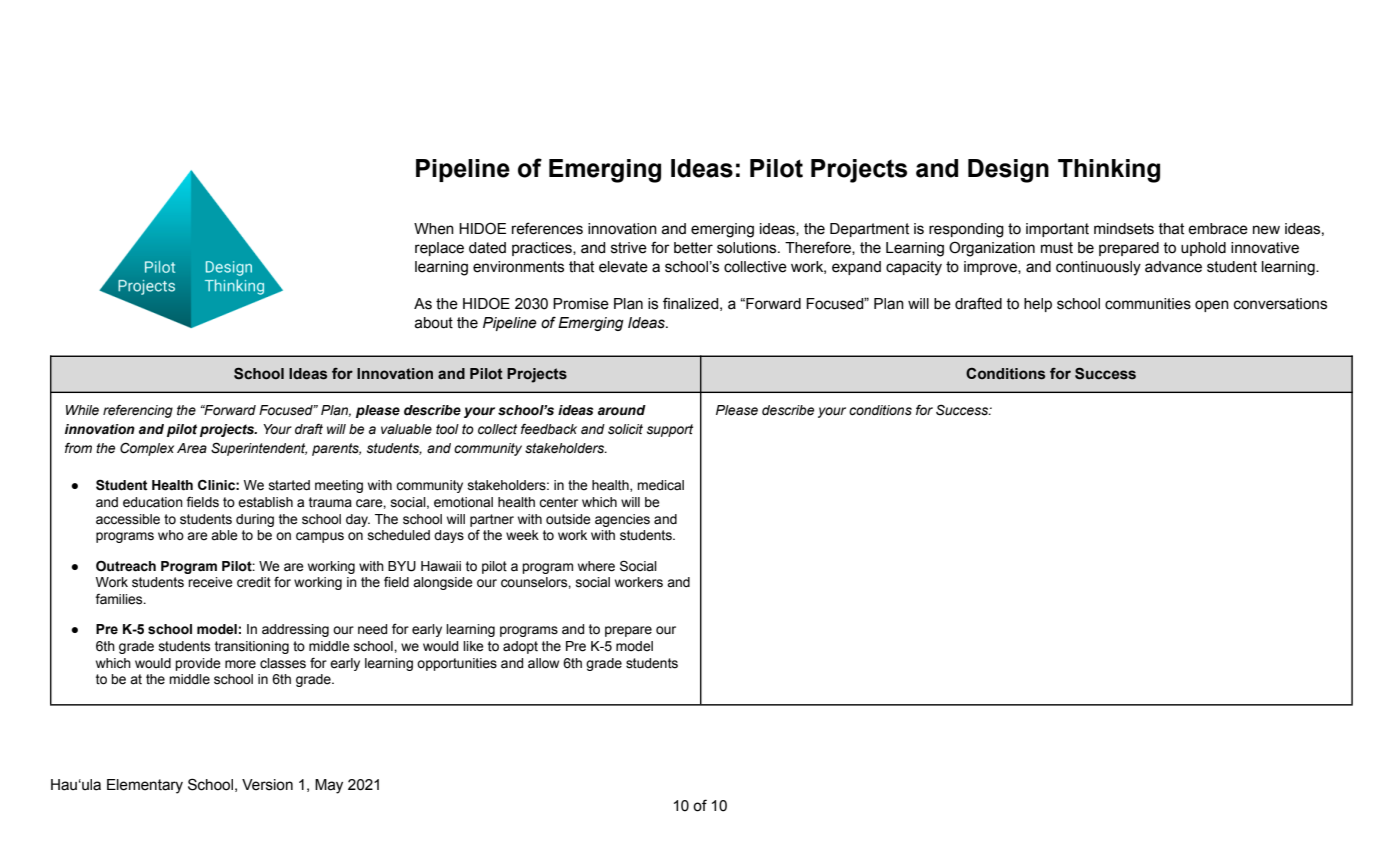 This screenshot has width=1400, height=850. I want to click on Thinking, so click(1109, 171).
